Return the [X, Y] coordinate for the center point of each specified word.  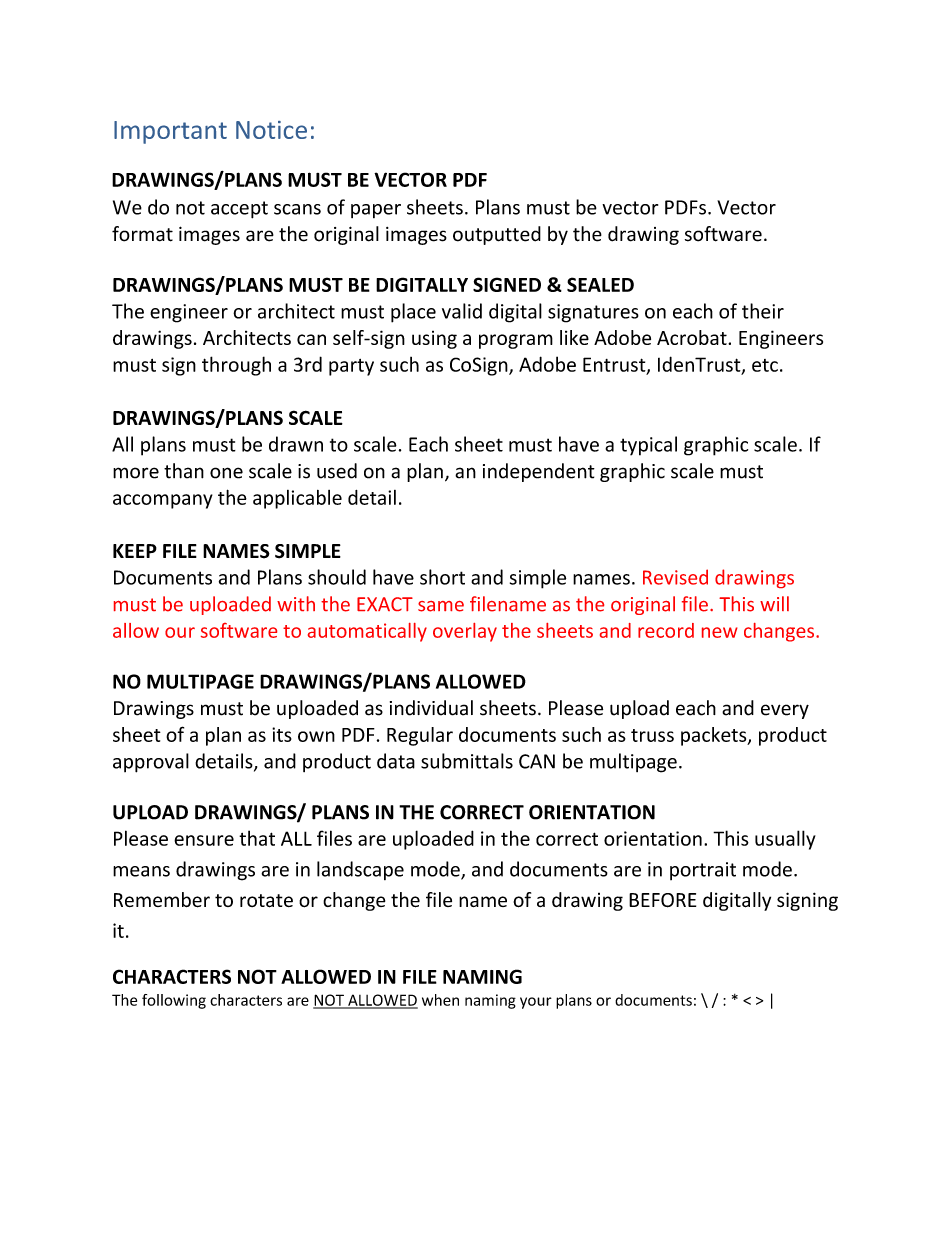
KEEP [135, 551]
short [442, 577]
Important [170, 132]
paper [376, 211]
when [440, 1000]
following [174, 1001]
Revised [675, 577]
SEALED [600, 284]
